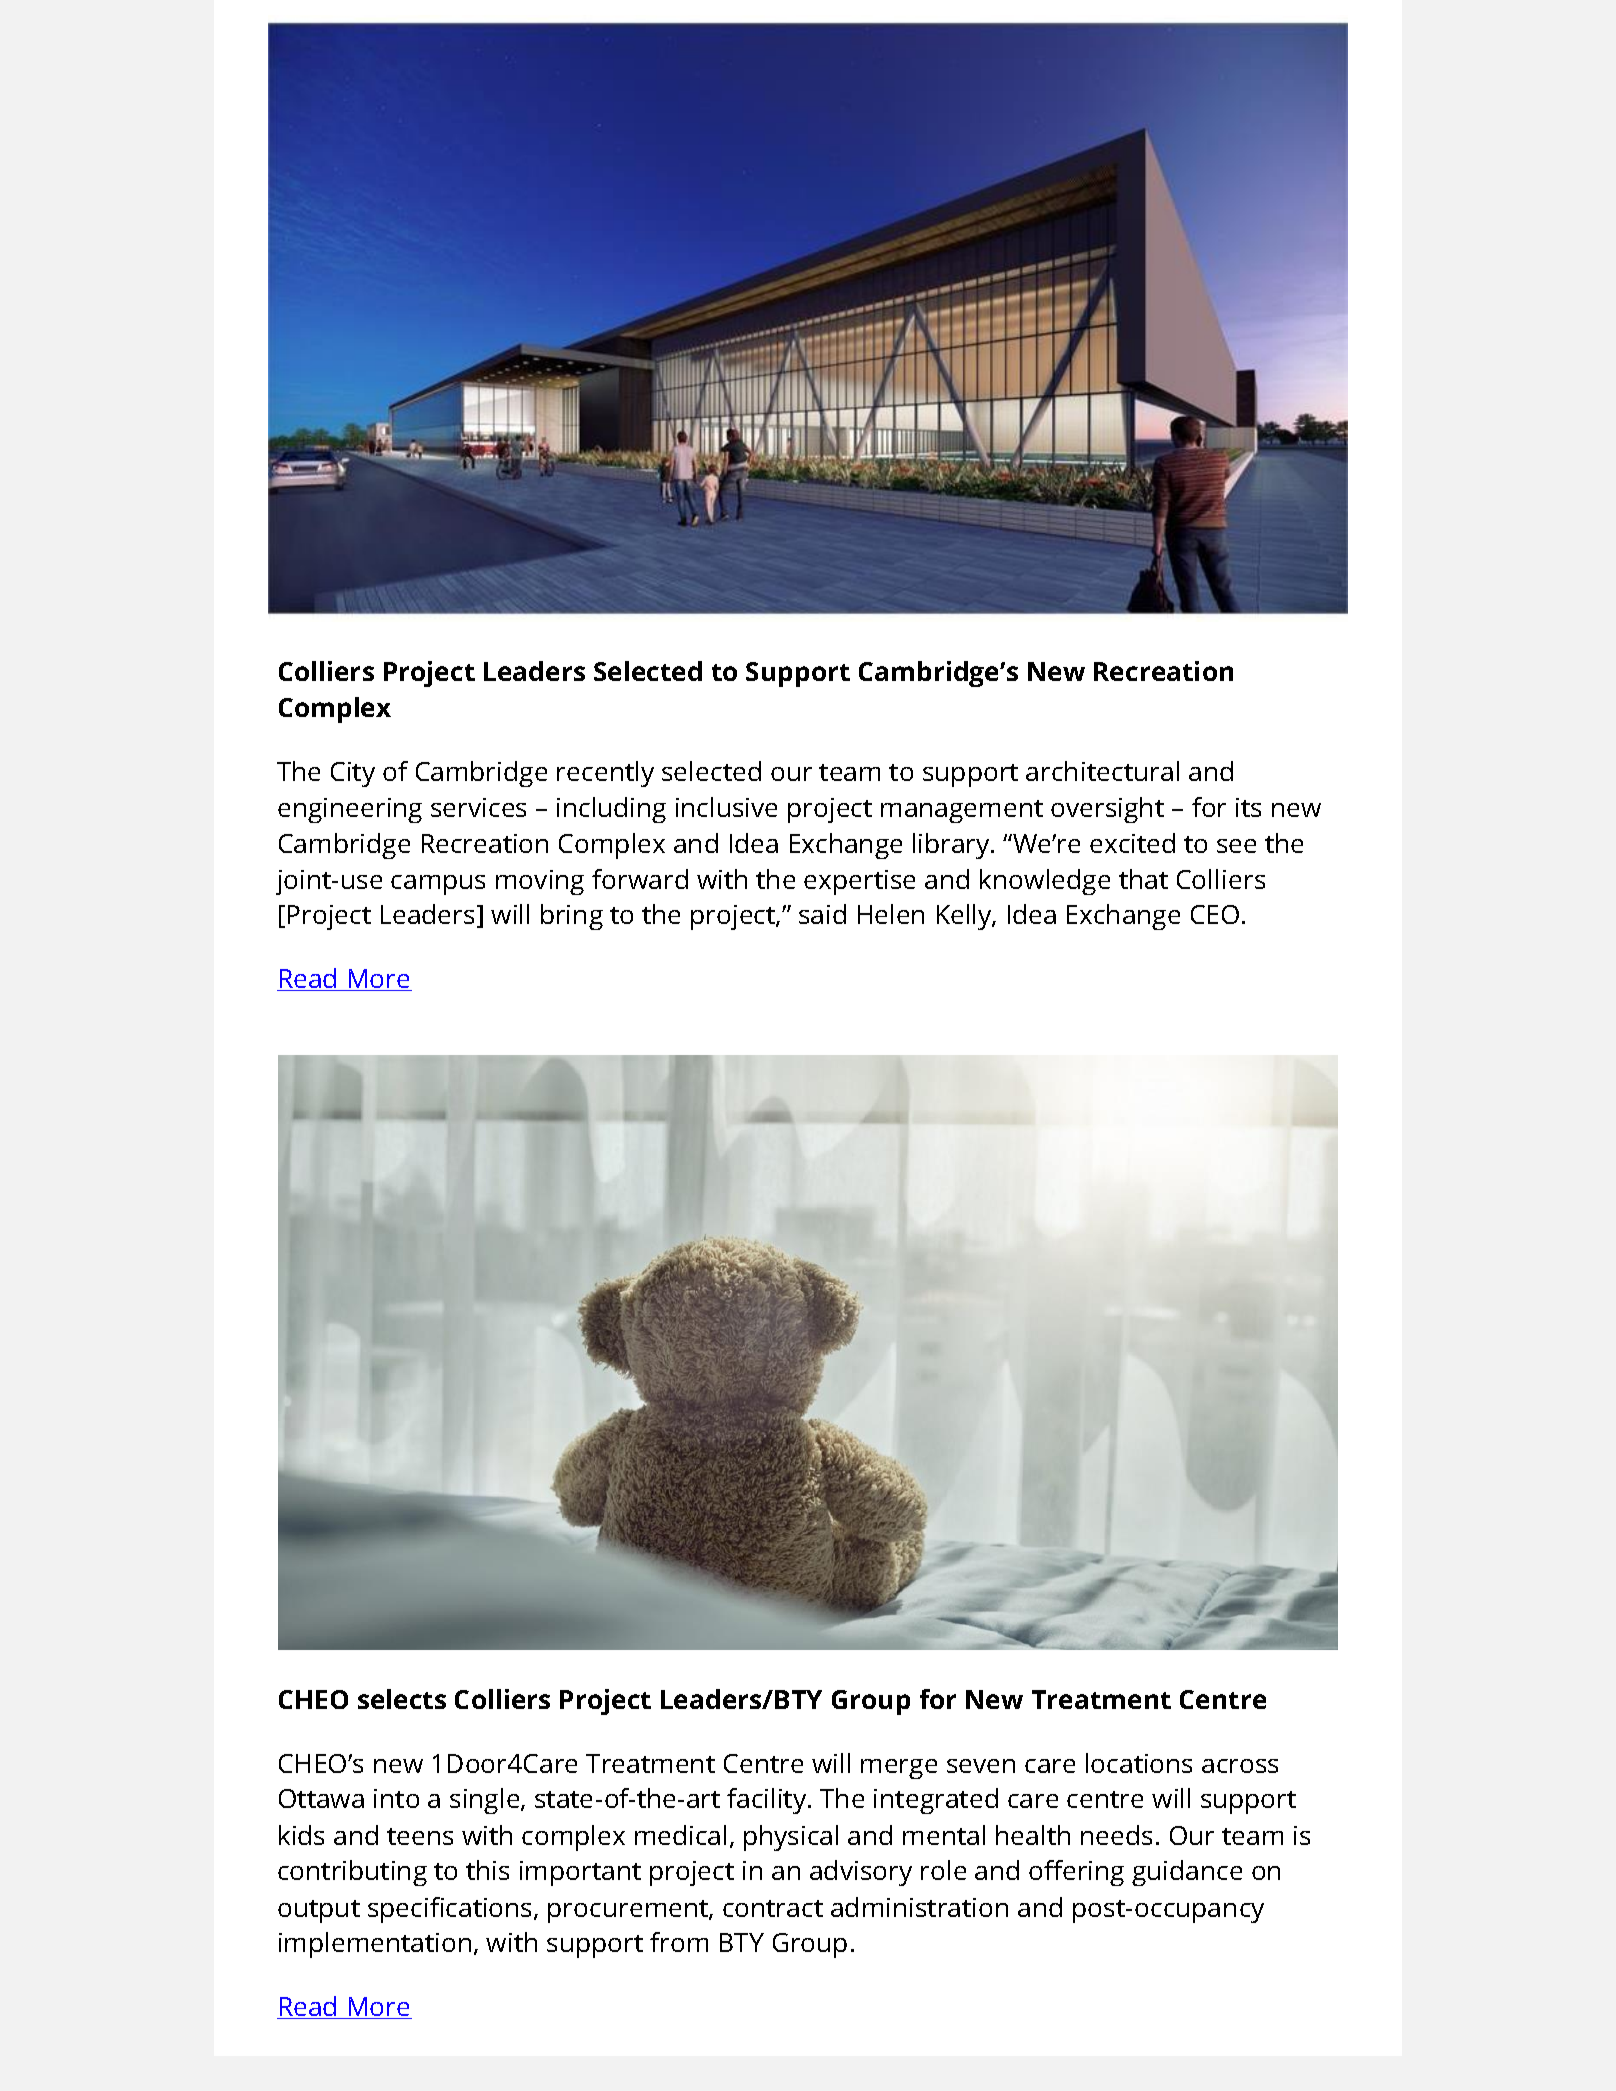  What do you see at coordinates (402, 1699) in the document?
I see `selects` at bounding box center [402, 1699].
